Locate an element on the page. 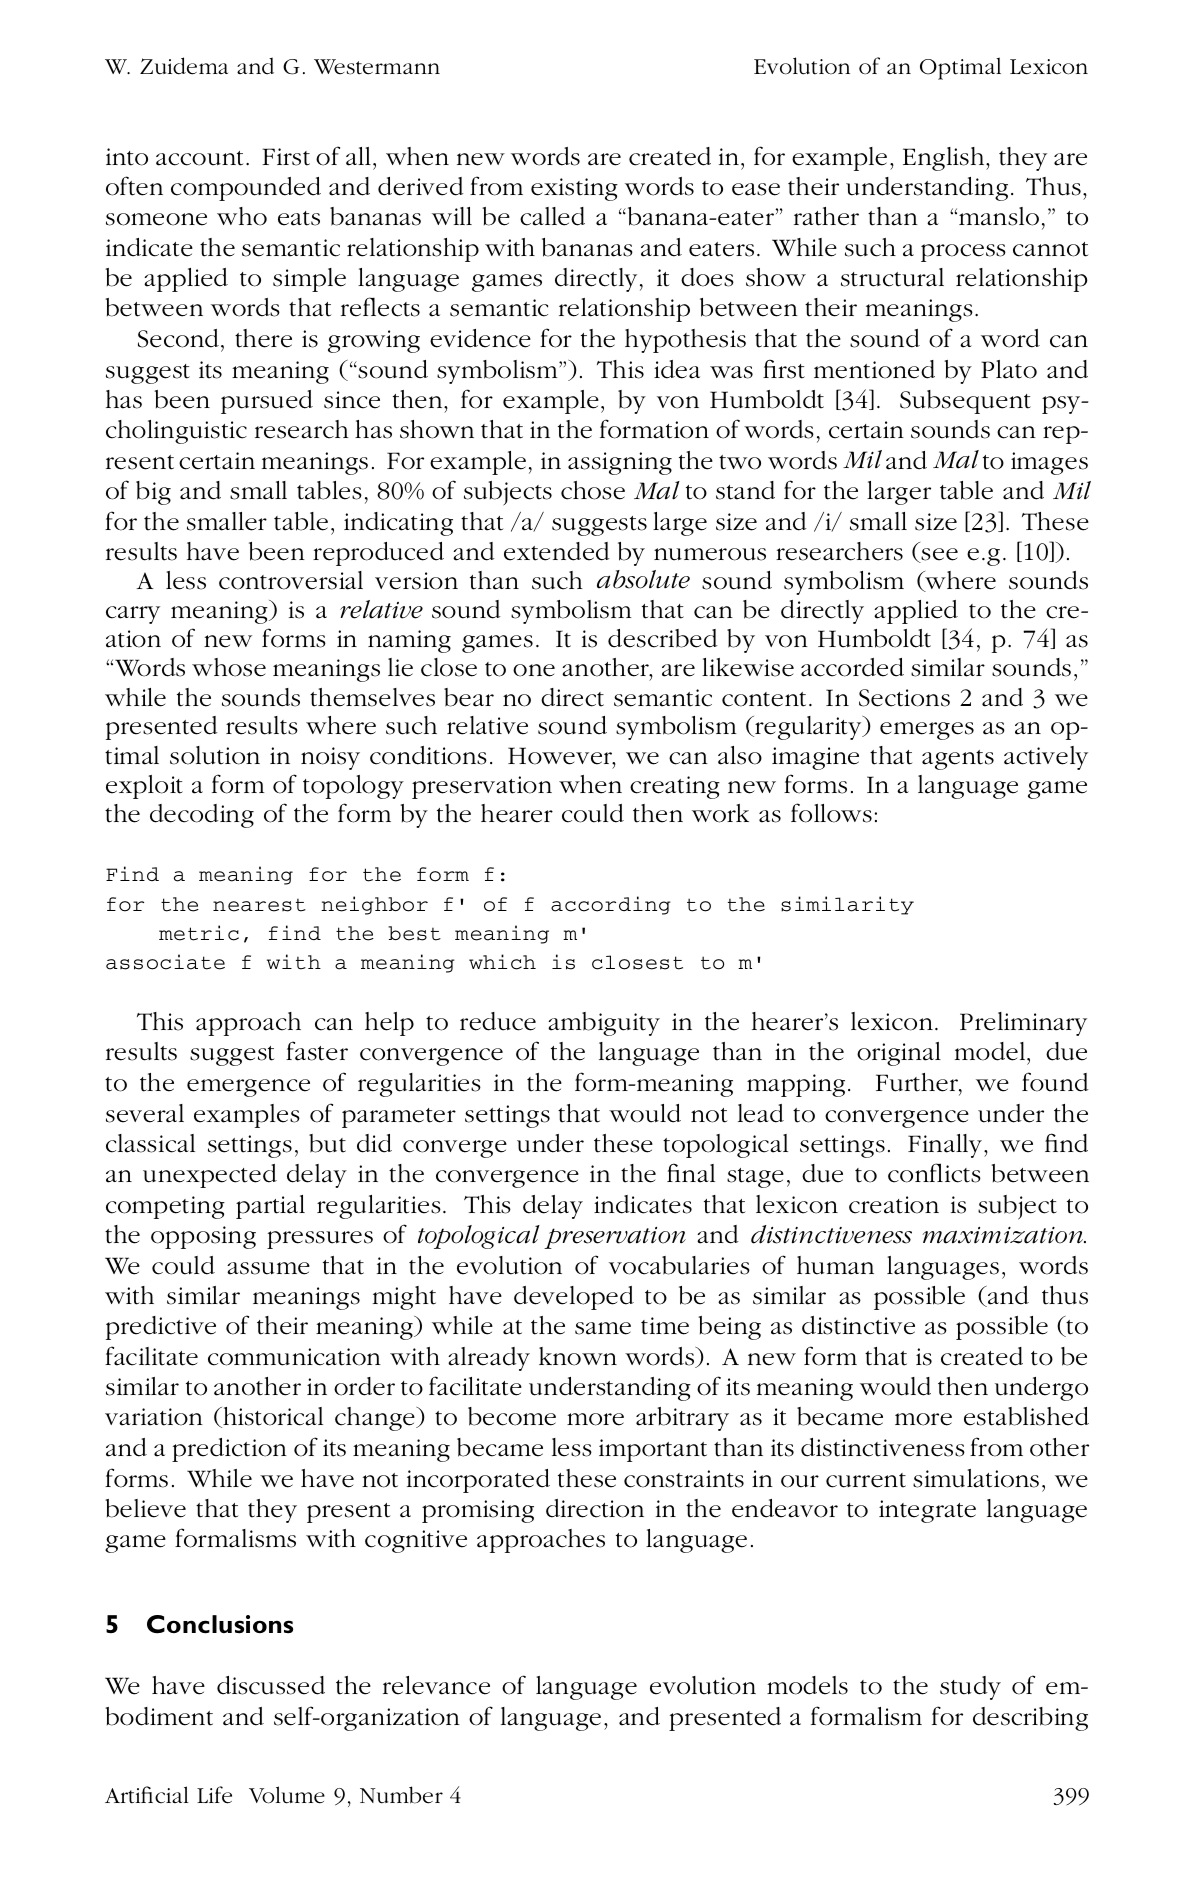 The height and width of the page is (1880, 1191). English is located at coordinates (945, 159).
